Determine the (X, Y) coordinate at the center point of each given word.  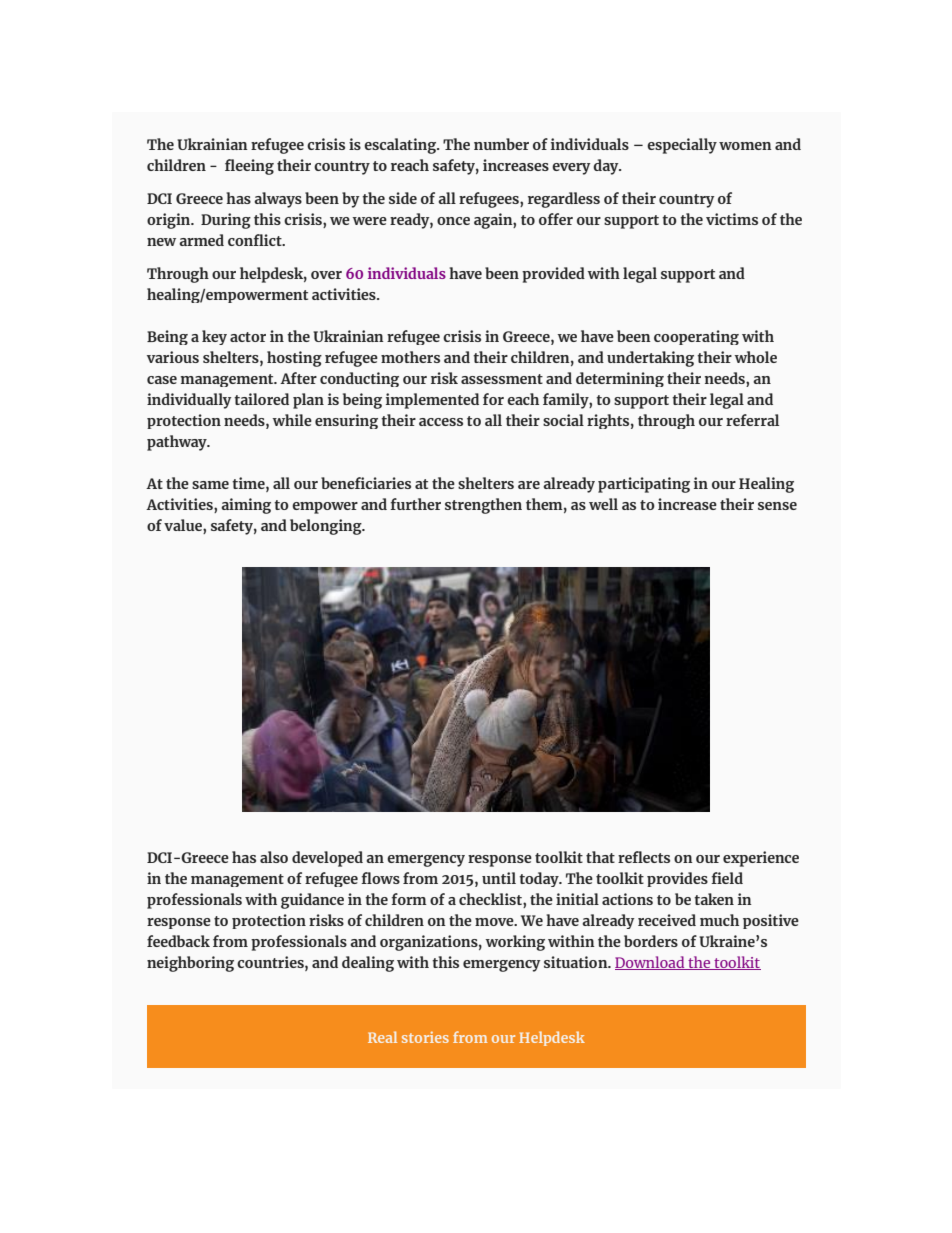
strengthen (483, 506)
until (499, 878)
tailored (261, 399)
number (501, 144)
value (184, 526)
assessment (502, 379)
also (274, 857)
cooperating (696, 337)
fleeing (249, 167)
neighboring (190, 964)
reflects (644, 857)
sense (777, 506)
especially (682, 146)
